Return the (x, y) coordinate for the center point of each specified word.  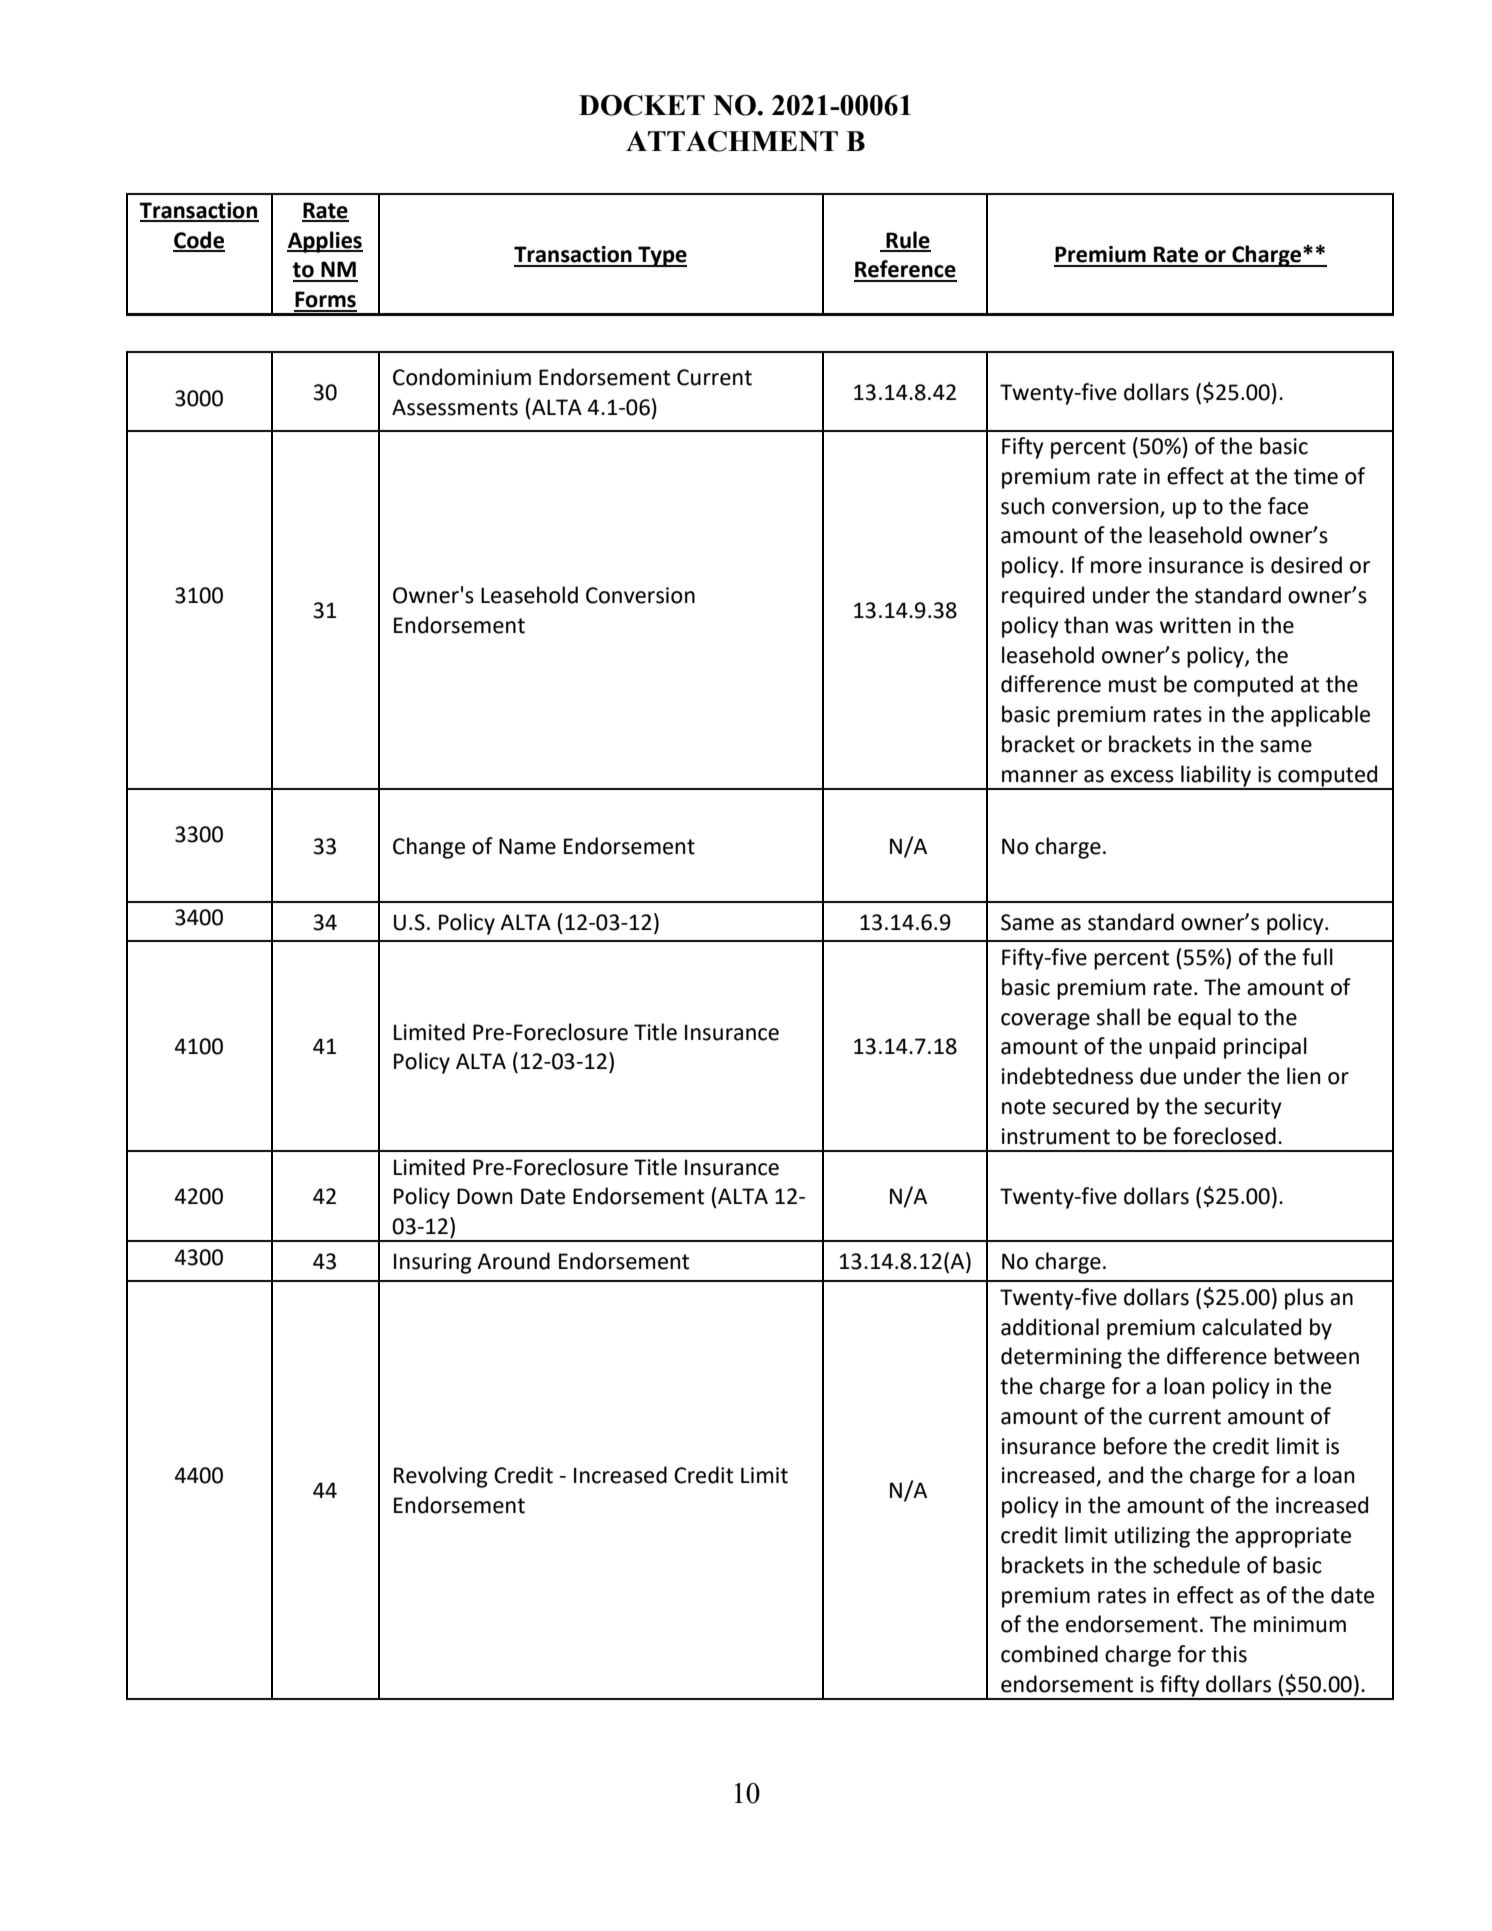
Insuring (433, 1263)
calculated (1251, 1327)
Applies (325, 242)
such (1022, 506)
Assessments (455, 407)
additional (1050, 1327)
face (1288, 506)
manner (1040, 776)
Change (429, 848)
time (1316, 476)
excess (1142, 776)
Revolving (441, 1477)
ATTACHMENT (732, 141)
